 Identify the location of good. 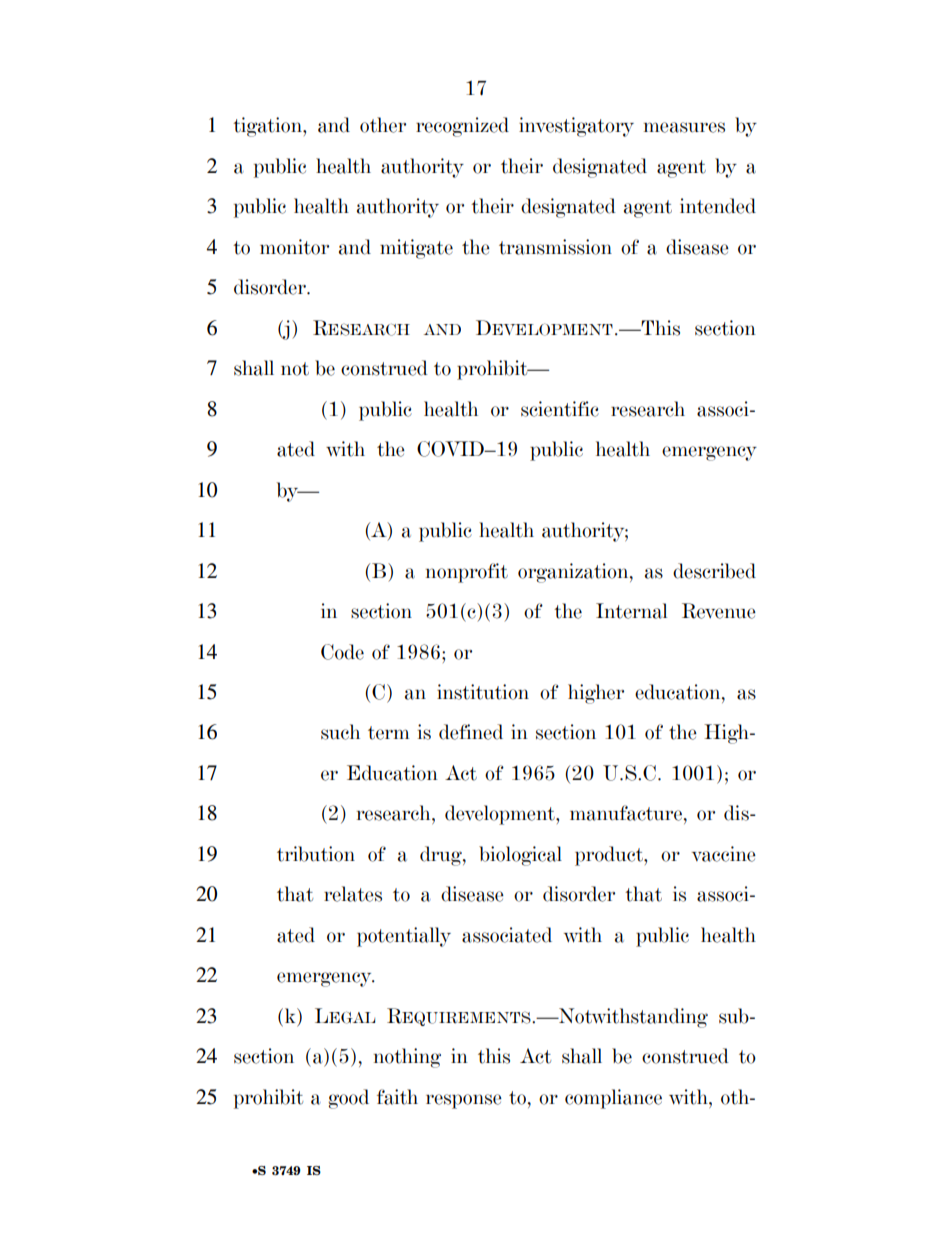
(348, 1099).
